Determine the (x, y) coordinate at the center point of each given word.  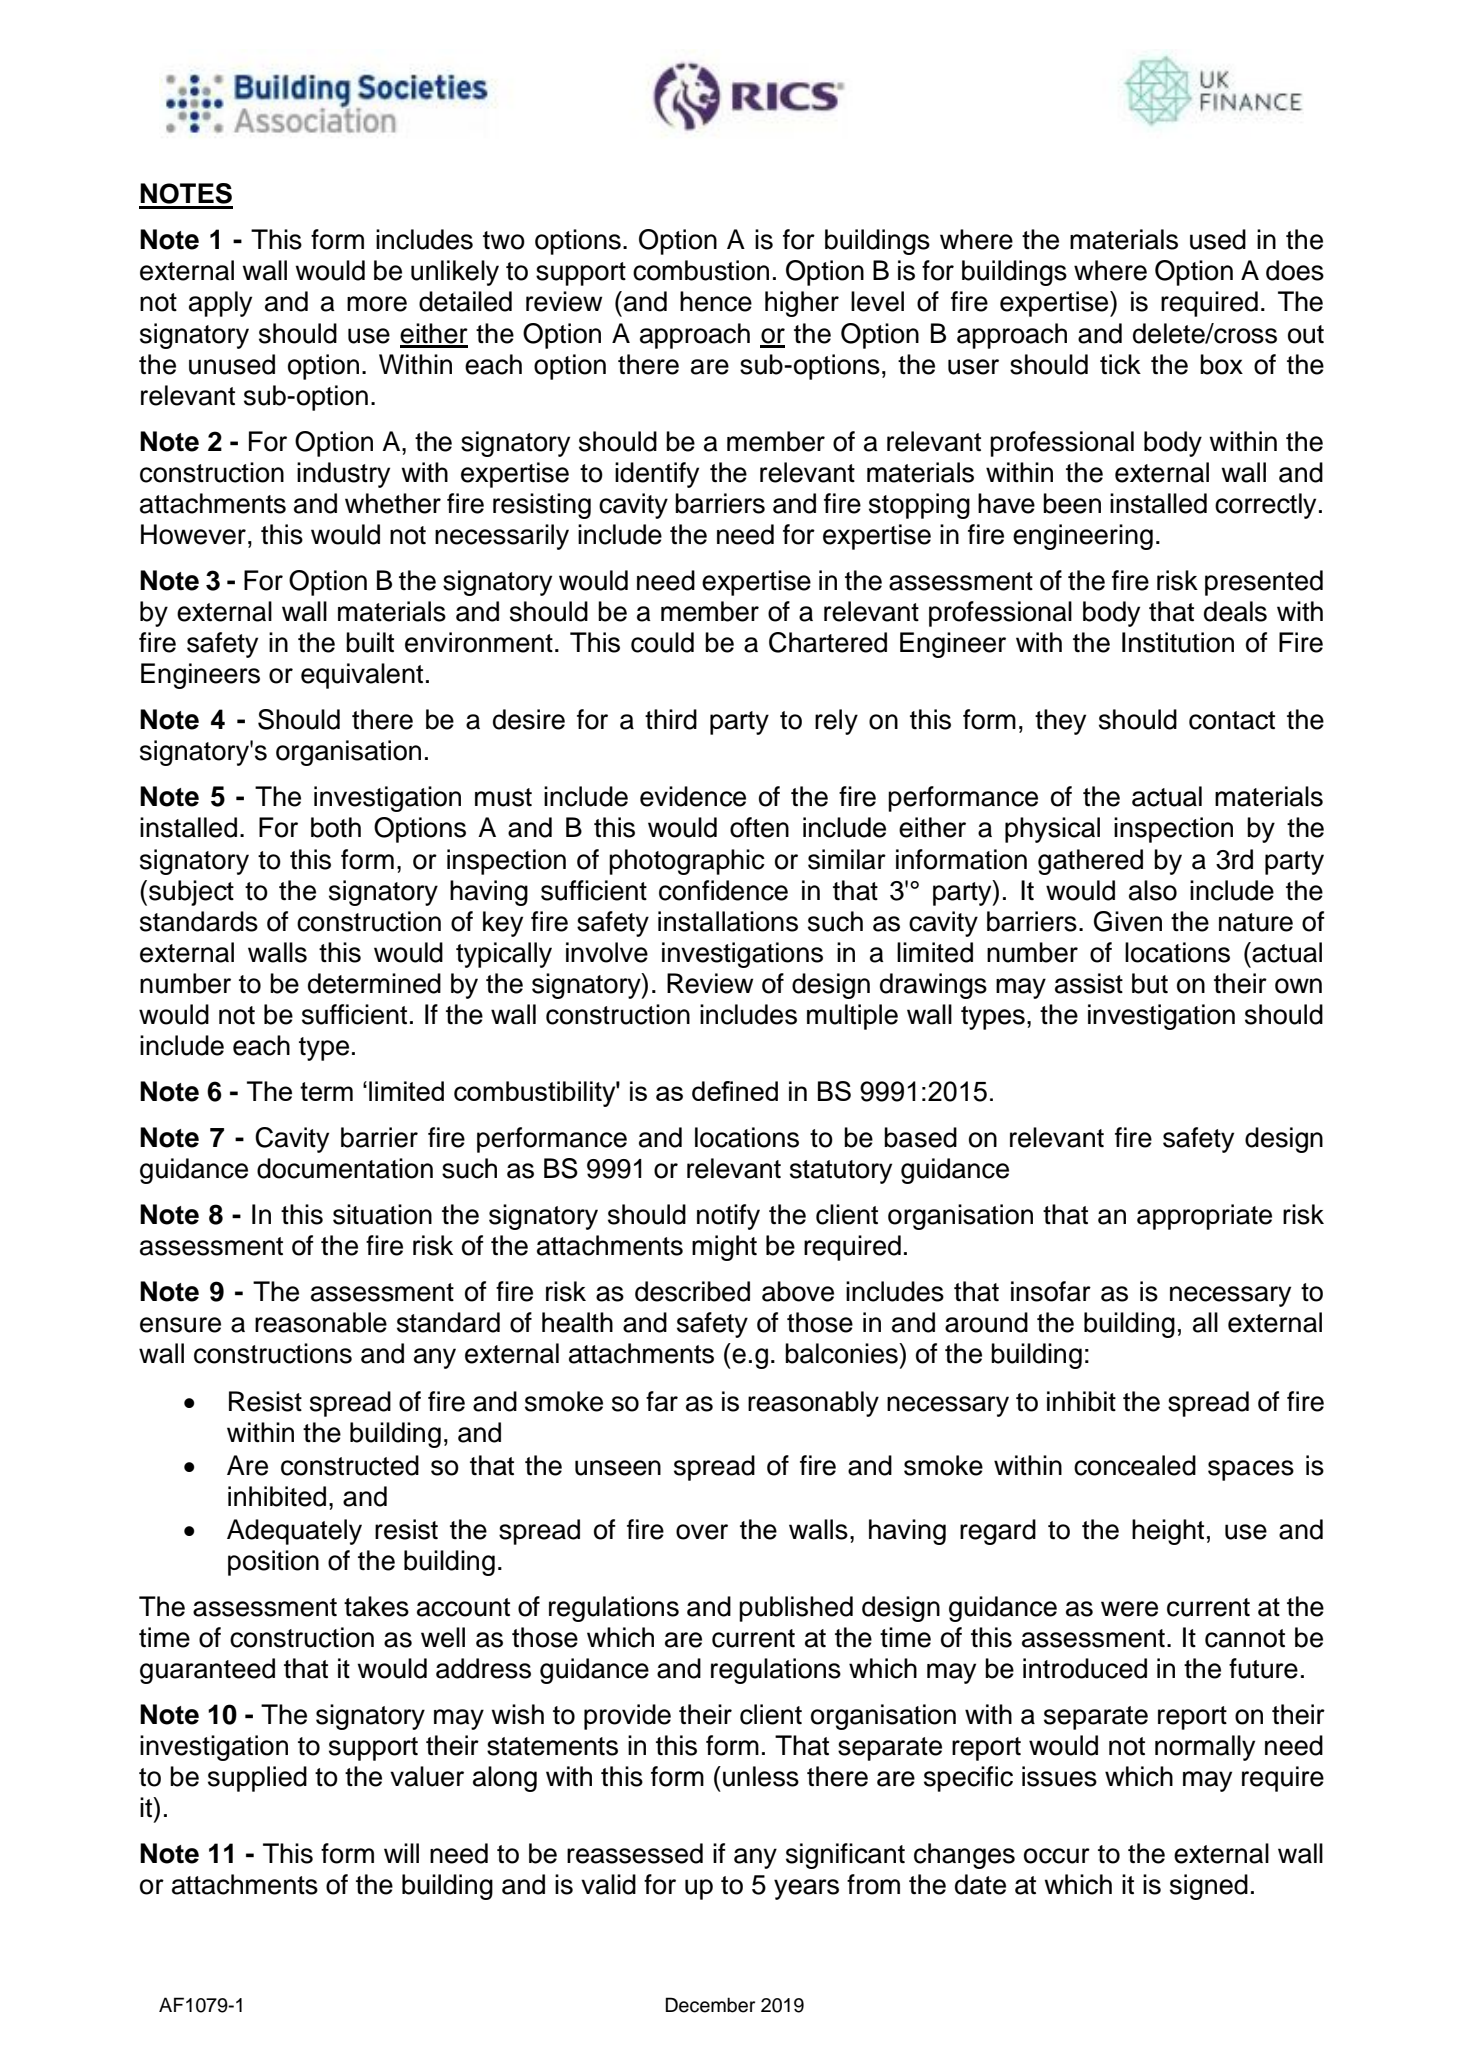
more (377, 304)
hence (716, 301)
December (710, 2005)
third (671, 719)
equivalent (362, 676)
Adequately (294, 1532)
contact (1232, 720)
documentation (345, 1168)
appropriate (1204, 1217)
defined (735, 1091)
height (1168, 1532)
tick (1120, 364)
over (702, 1532)
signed (1209, 1887)
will (401, 1853)
